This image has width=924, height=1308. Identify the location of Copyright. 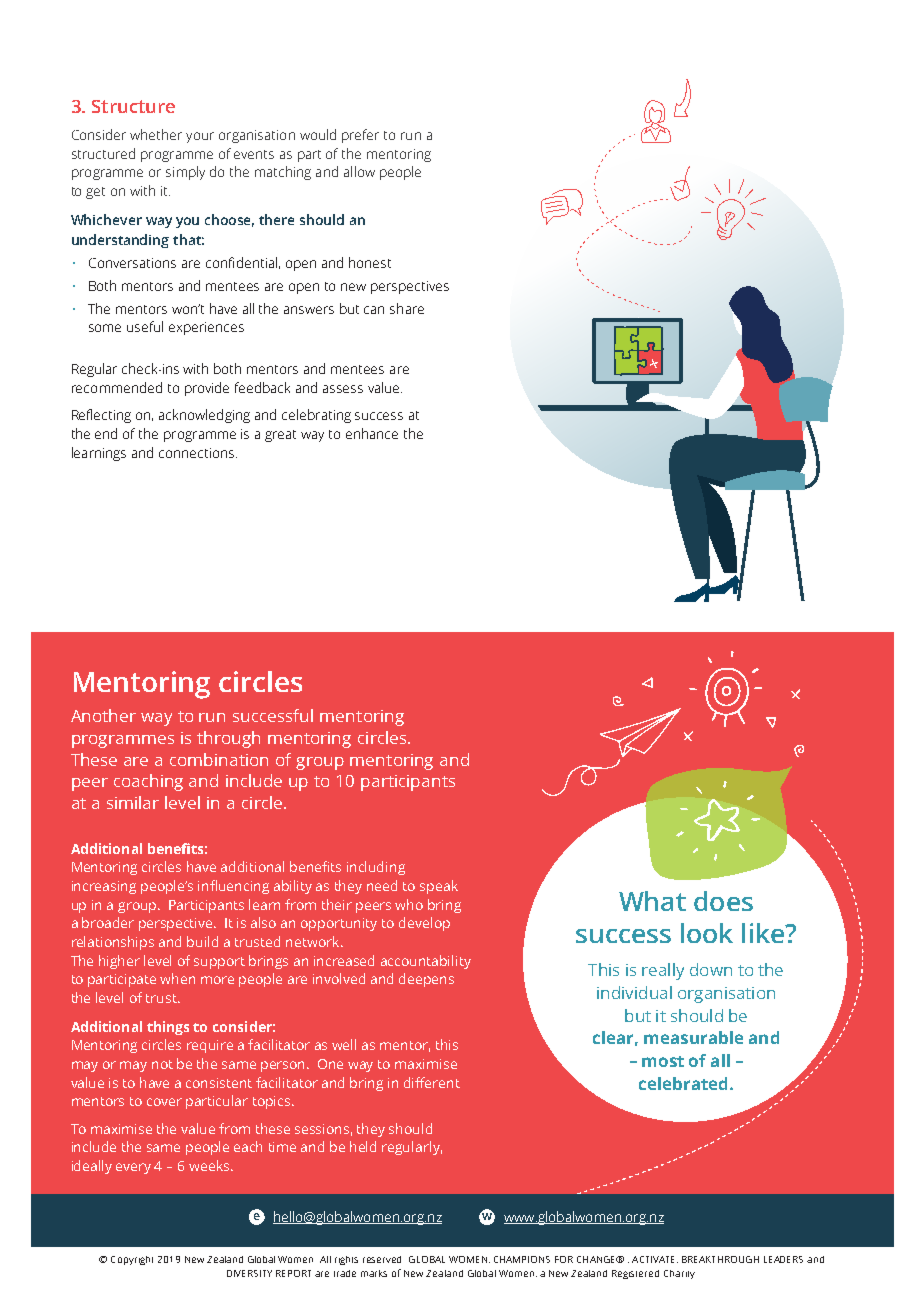
(132, 1260).
